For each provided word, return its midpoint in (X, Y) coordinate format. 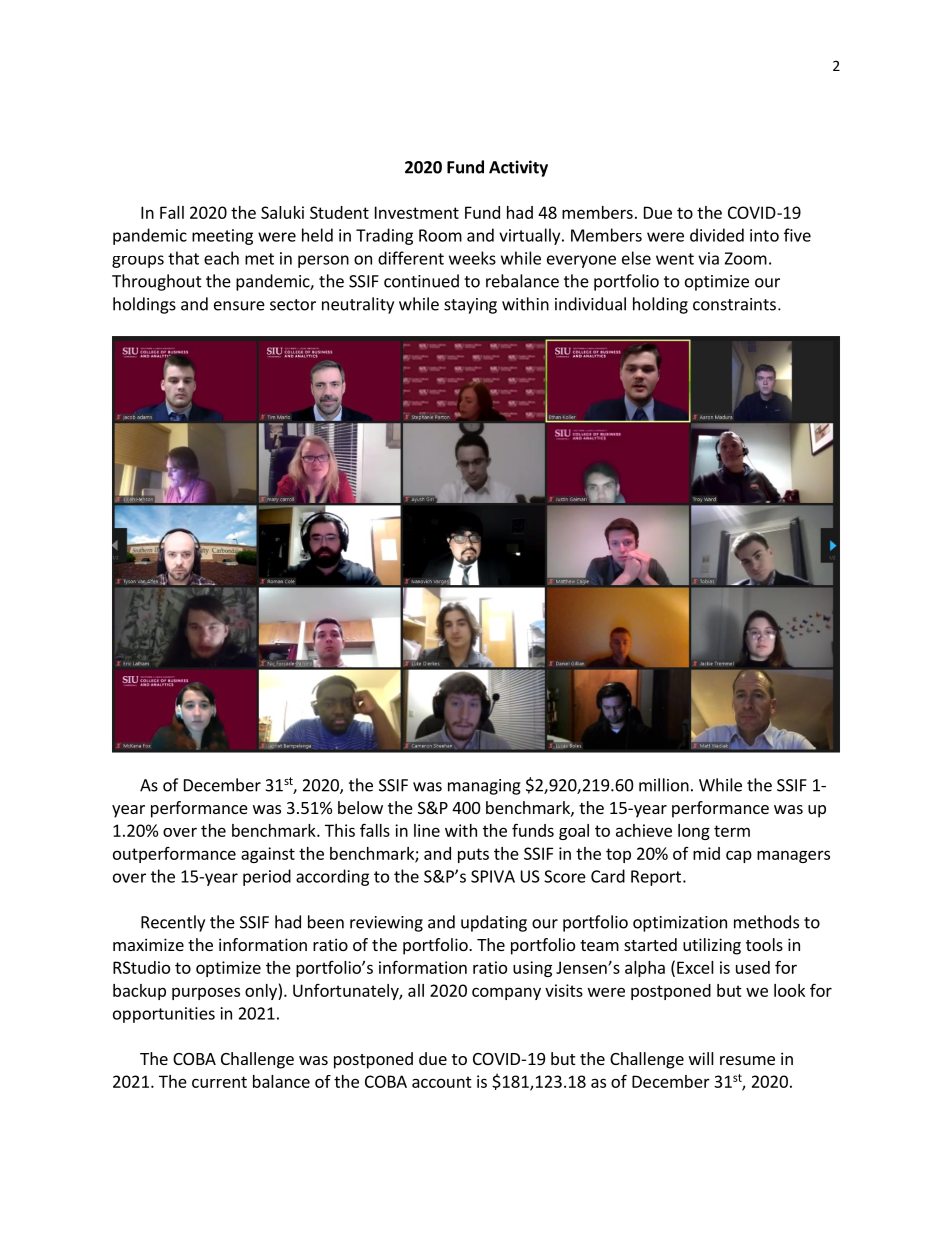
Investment (417, 212)
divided (717, 235)
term (732, 831)
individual (590, 304)
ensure (239, 306)
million (664, 785)
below (360, 807)
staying (470, 306)
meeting (222, 237)
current (219, 1082)
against (268, 855)
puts (473, 855)
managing (484, 787)
